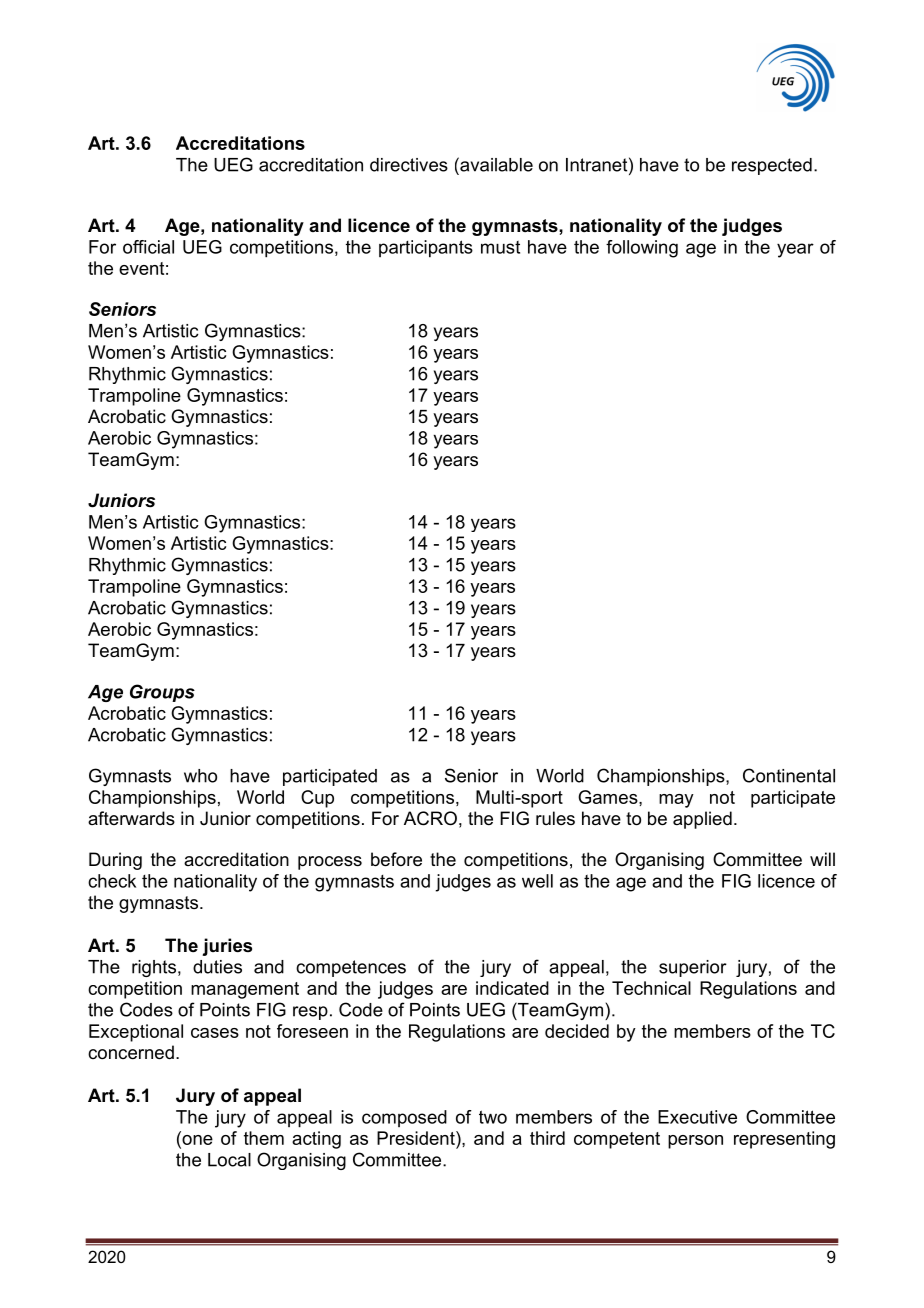 This page has width=924, height=1308. What do you see at coordinates (426, 249) in the page?
I see `participants` at bounding box center [426, 249].
